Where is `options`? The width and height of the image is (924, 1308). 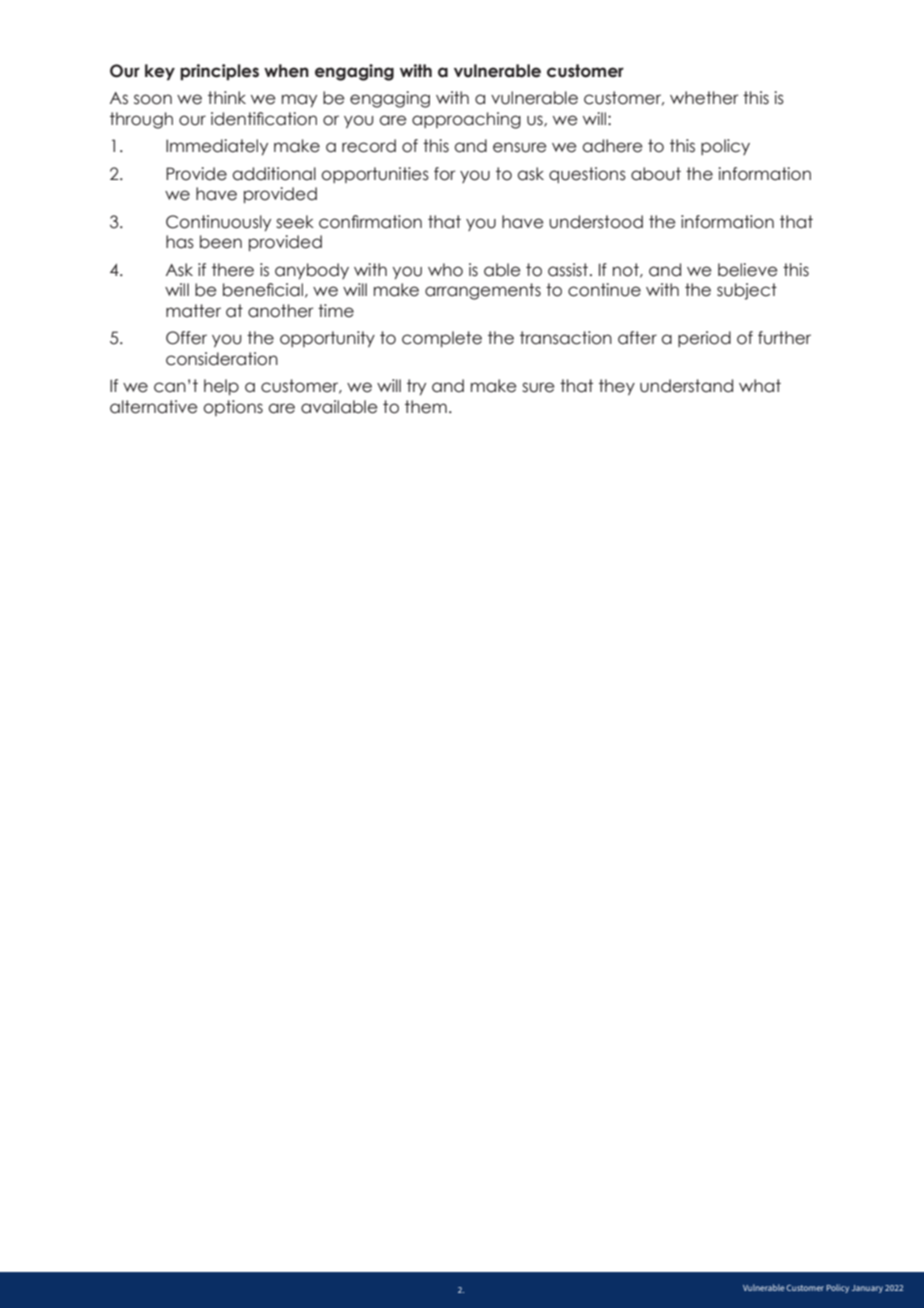
options is located at coordinates (233, 408).
